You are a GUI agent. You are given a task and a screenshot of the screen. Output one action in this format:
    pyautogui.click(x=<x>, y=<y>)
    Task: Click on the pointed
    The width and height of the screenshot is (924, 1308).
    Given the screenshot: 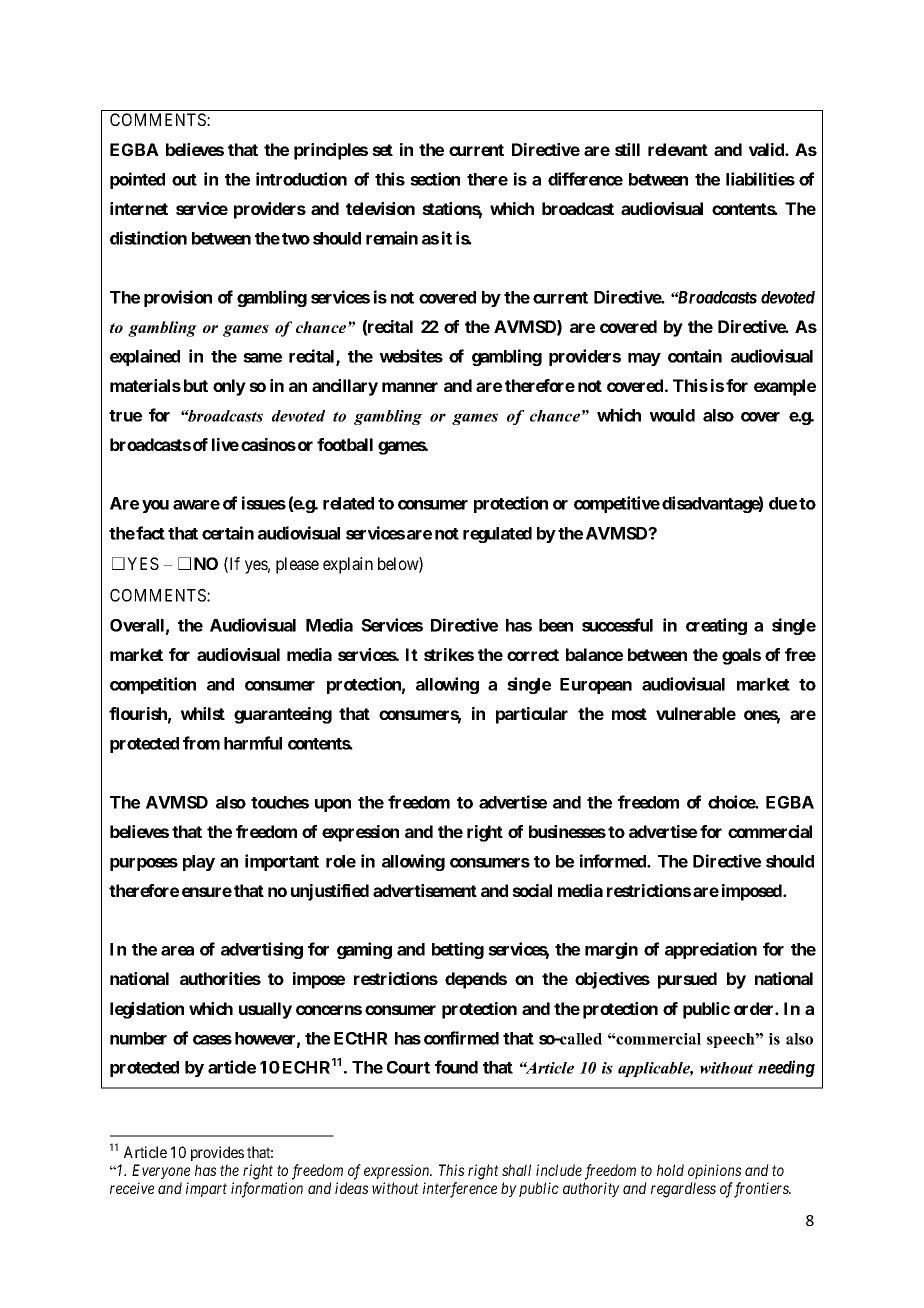 What is the action you would take?
    pyautogui.click(x=137, y=180)
